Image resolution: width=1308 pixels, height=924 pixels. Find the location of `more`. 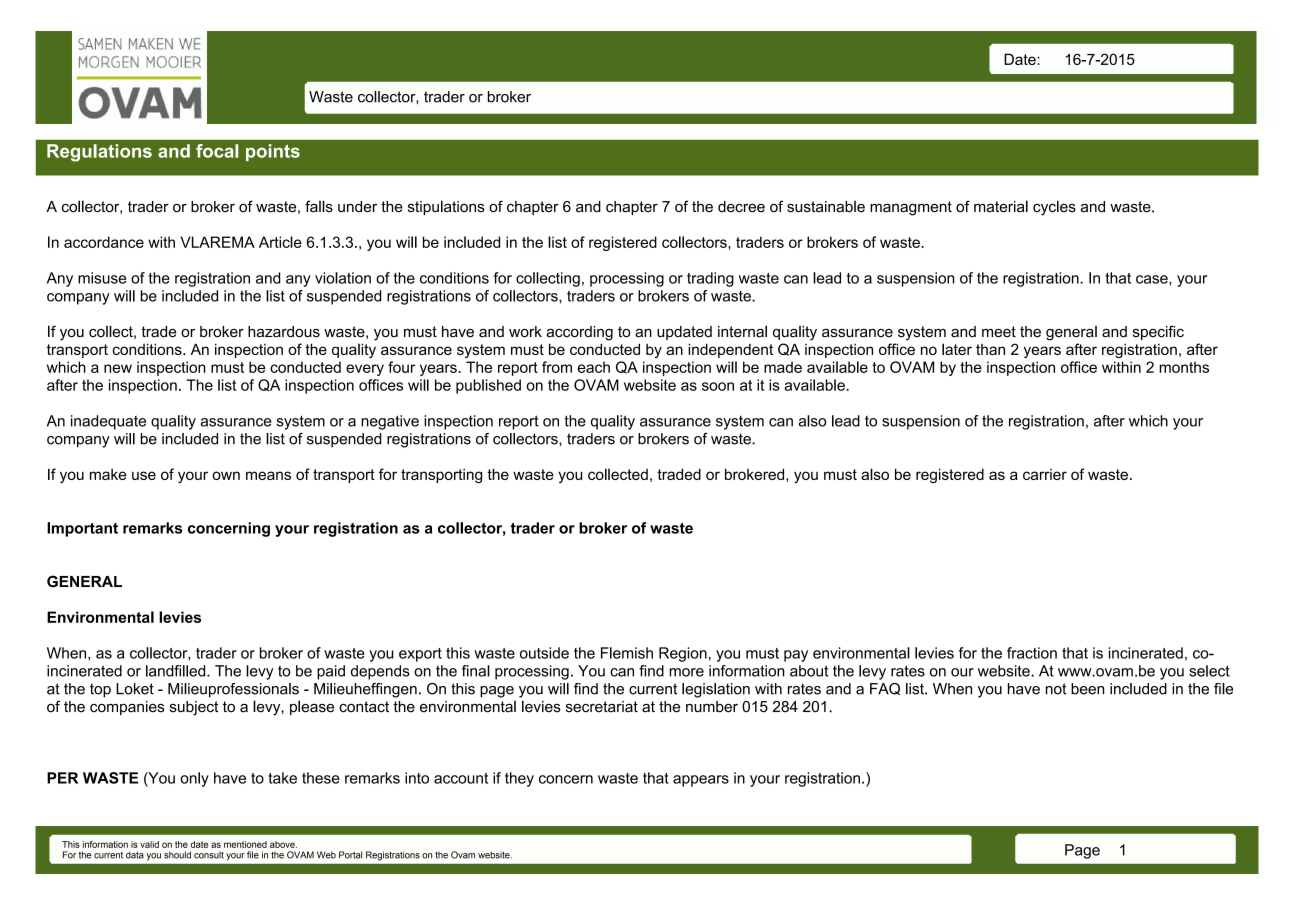

more is located at coordinates (686, 672).
